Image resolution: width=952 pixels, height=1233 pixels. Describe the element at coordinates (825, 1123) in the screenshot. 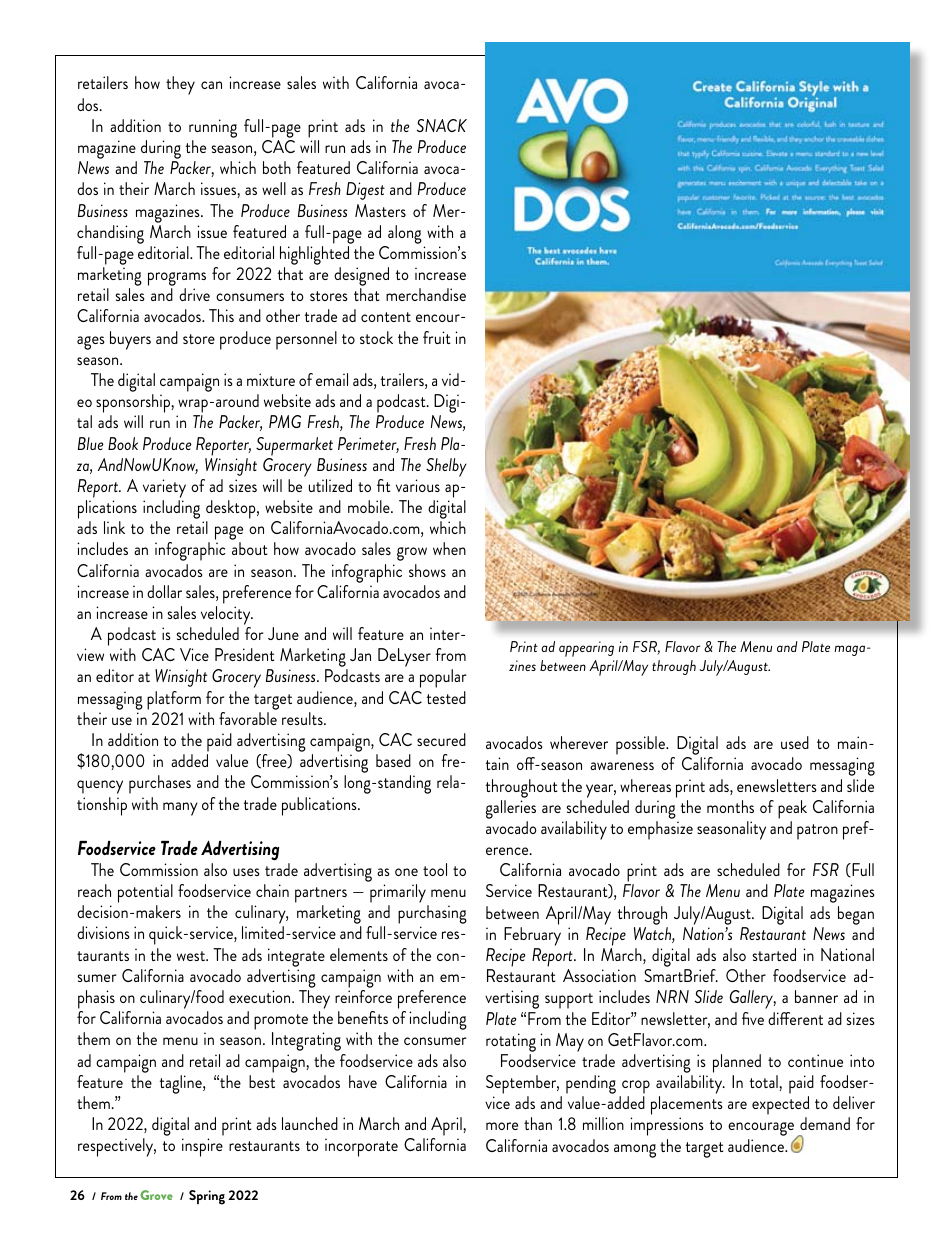

I see `demand` at that location.
